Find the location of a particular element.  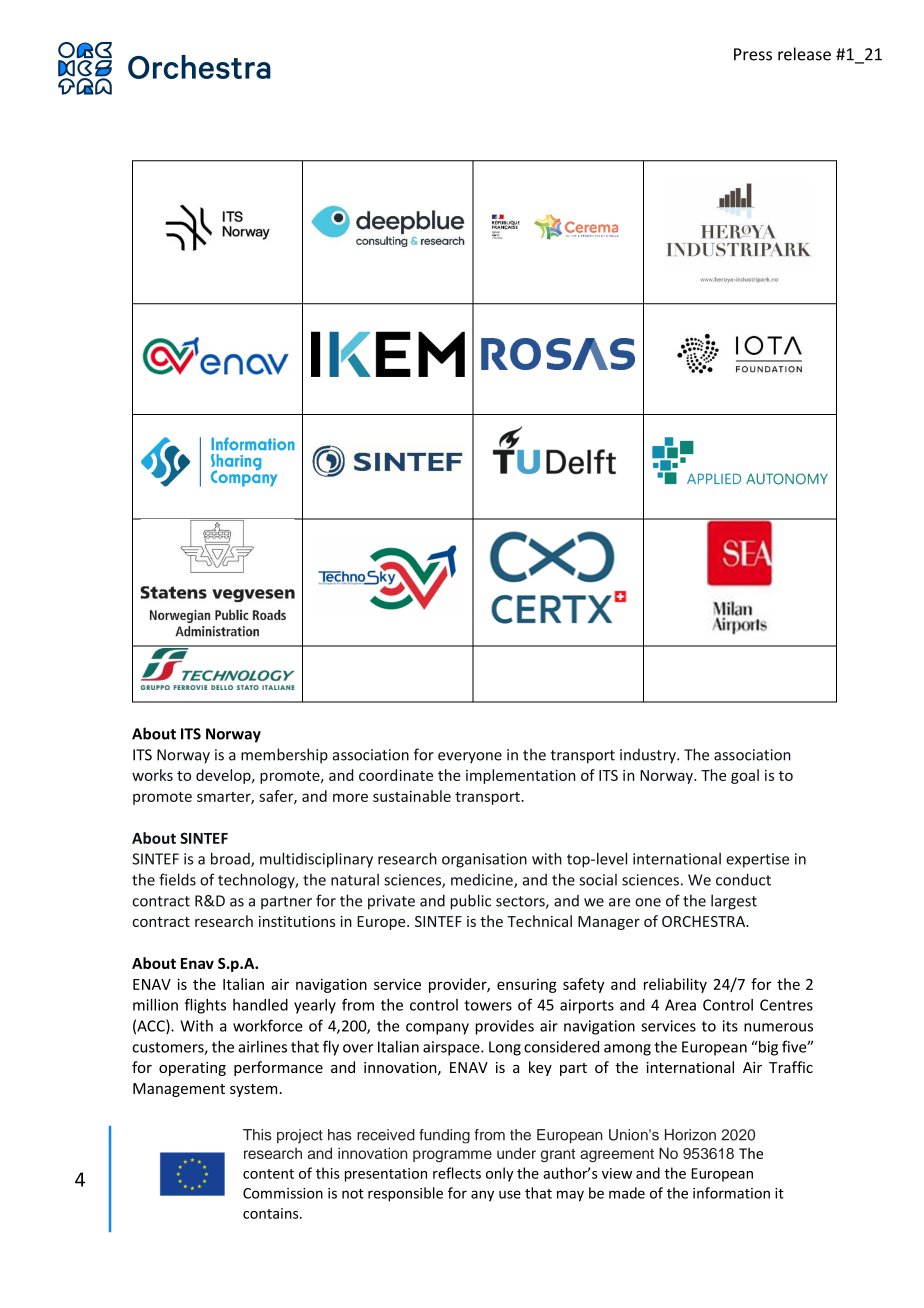

industry is located at coordinates (649, 756).
